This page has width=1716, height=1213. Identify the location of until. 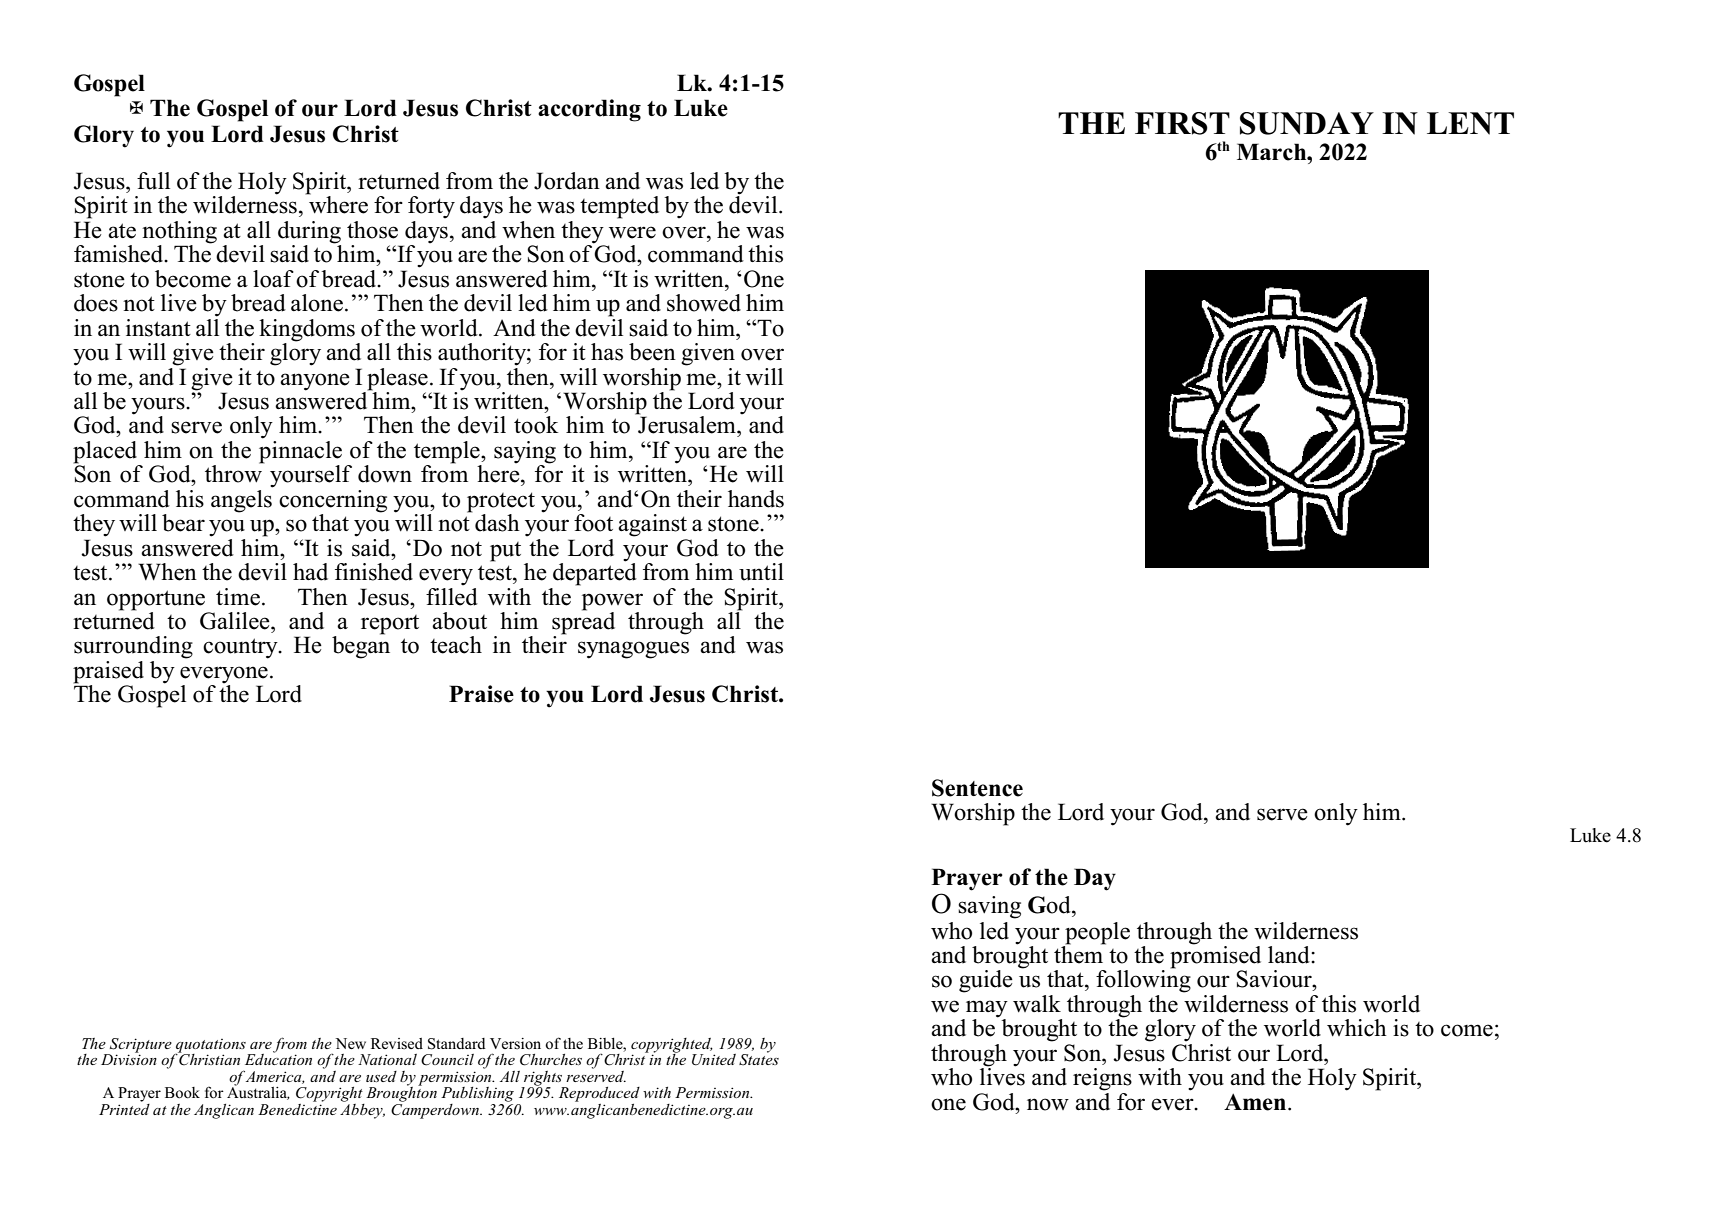
(761, 572).
